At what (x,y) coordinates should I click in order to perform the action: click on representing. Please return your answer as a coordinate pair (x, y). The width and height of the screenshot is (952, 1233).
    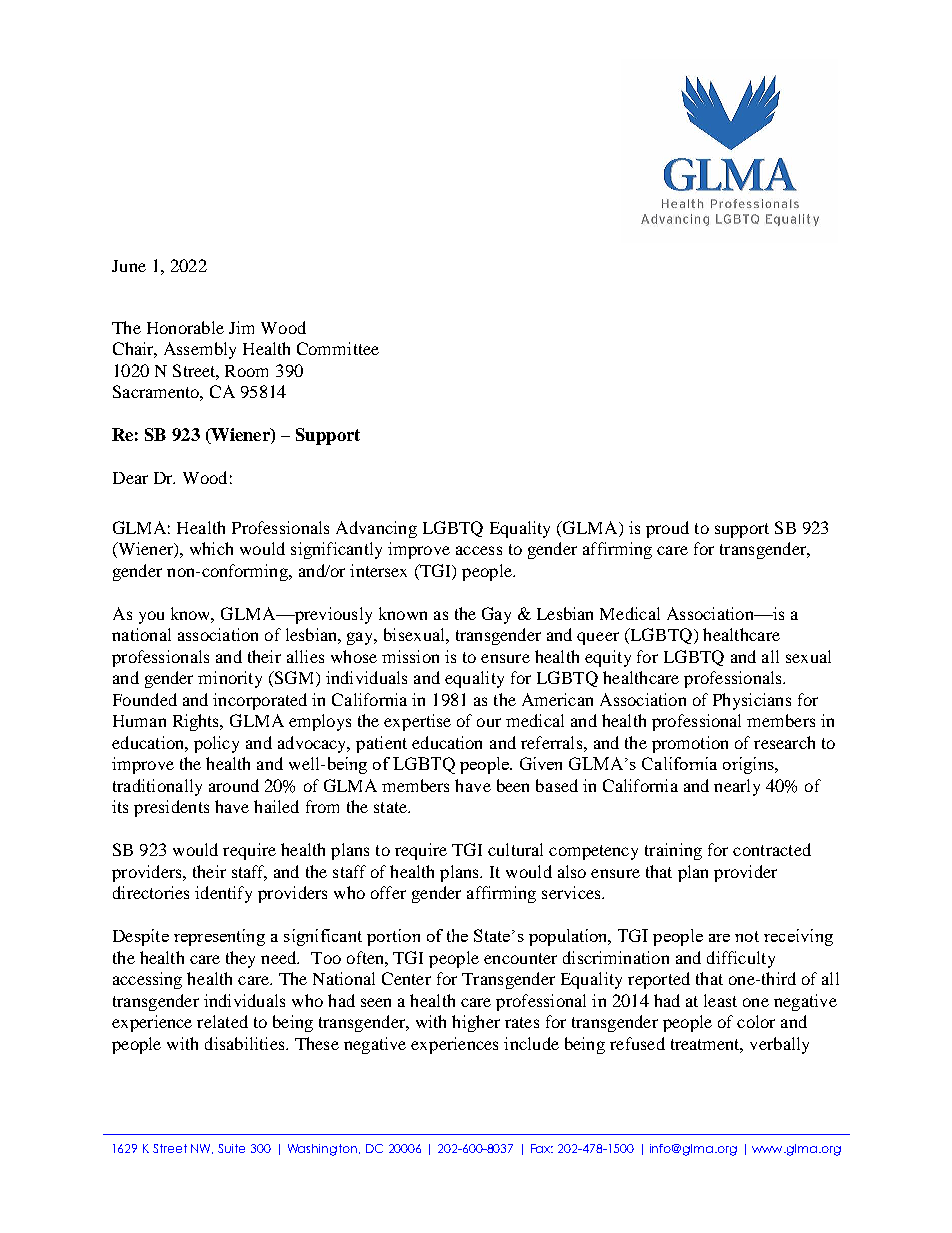
    Looking at the image, I should click on (219, 937).
